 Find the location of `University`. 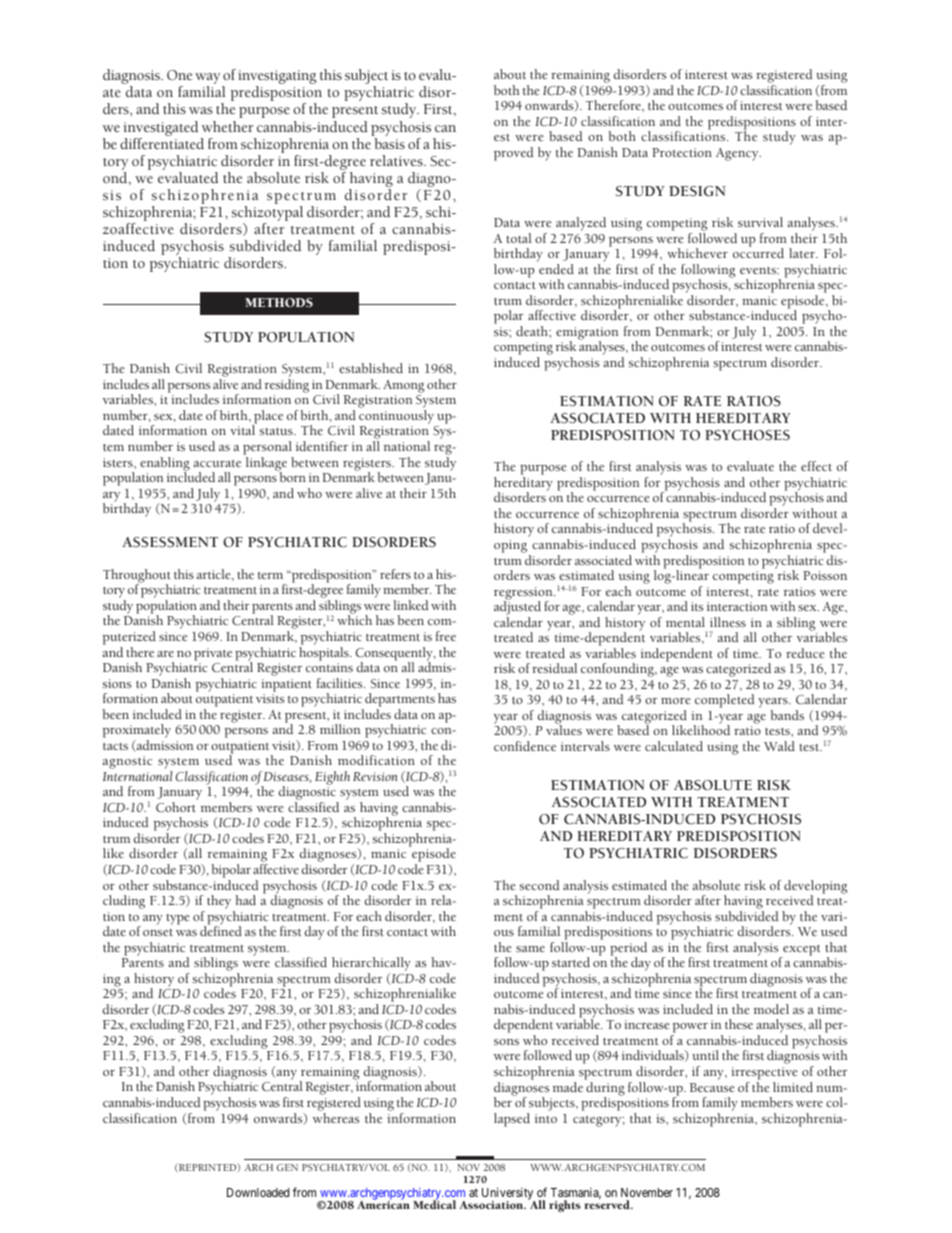

University is located at coordinates (508, 1194).
